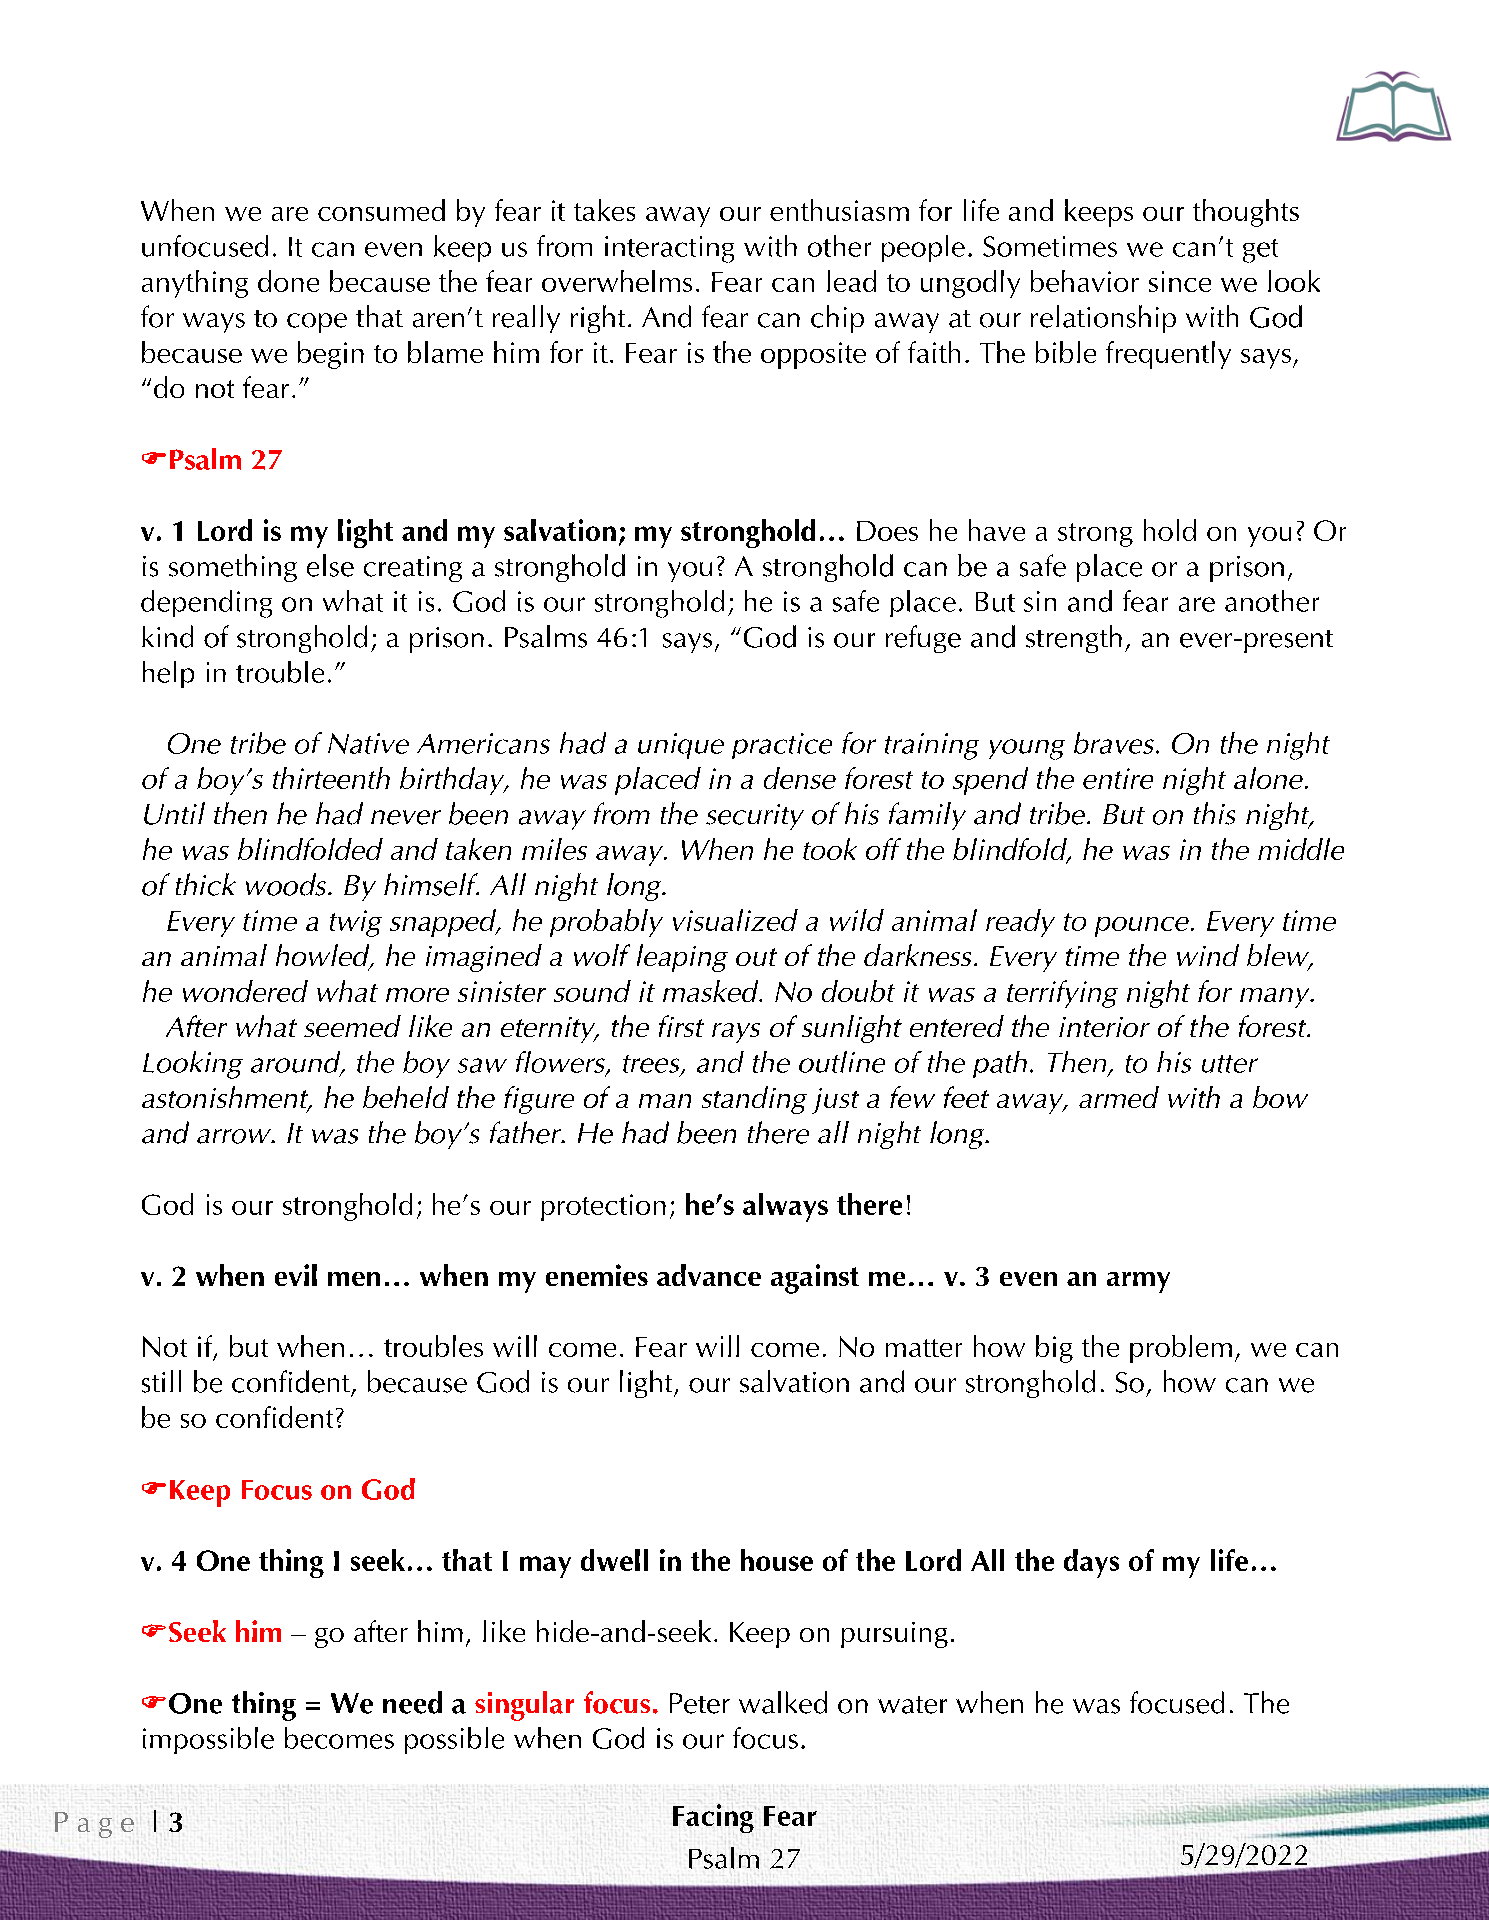 The width and height of the screenshot is (1489, 1927). Describe the element at coordinates (681, 746) in the screenshot. I see `unique` at that location.
